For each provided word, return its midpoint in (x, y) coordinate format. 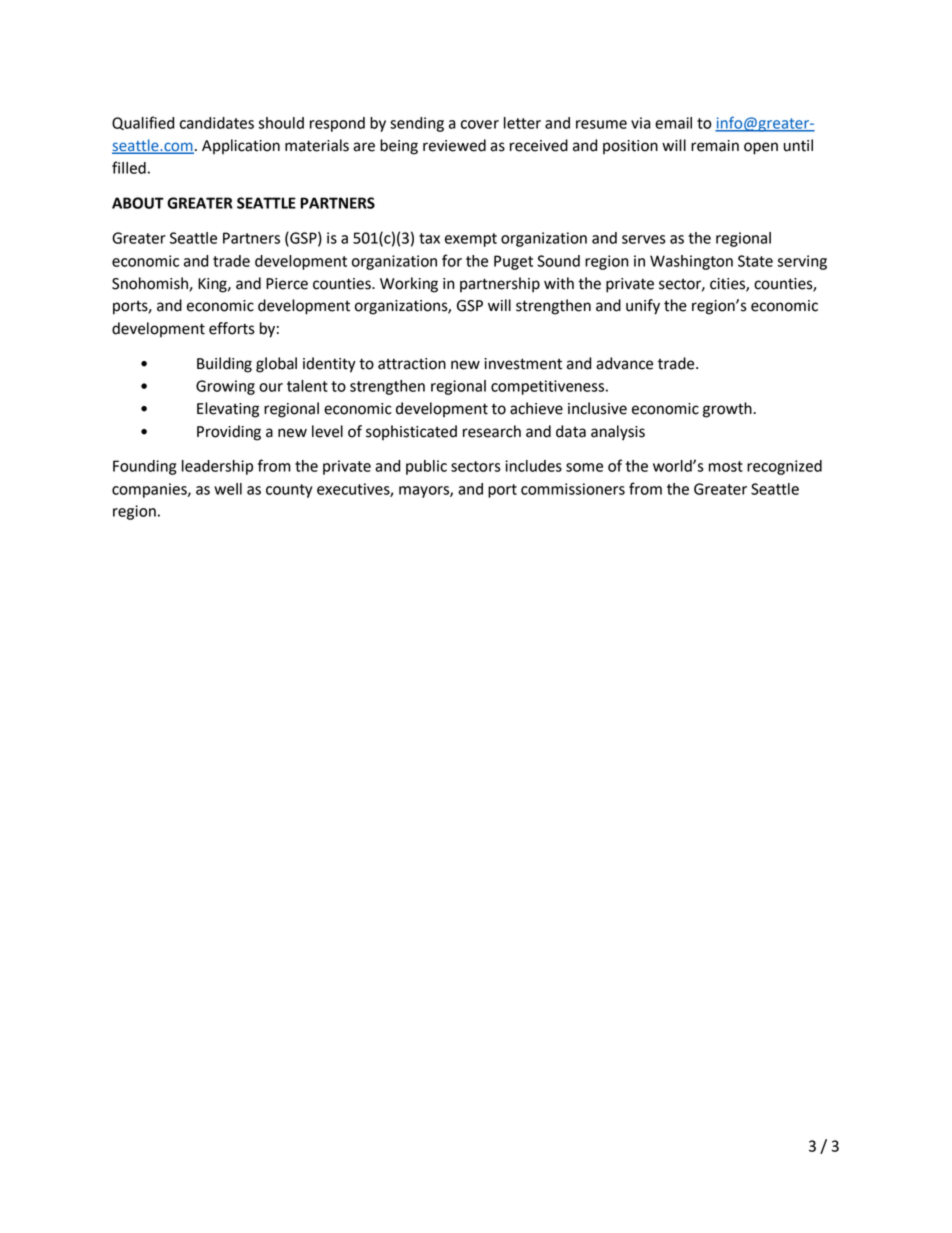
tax (429, 238)
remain (715, 146)
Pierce (287, 284)
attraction (412, 364)
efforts (232, 328)
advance (624, 363)
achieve (536, 408)
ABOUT (138, 203)
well (228, 489)
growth (728, 410)
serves (644, 239)
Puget (513, 262)
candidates (217, 123)
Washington (691, 262)
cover (480, 124)
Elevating (228, 410)
